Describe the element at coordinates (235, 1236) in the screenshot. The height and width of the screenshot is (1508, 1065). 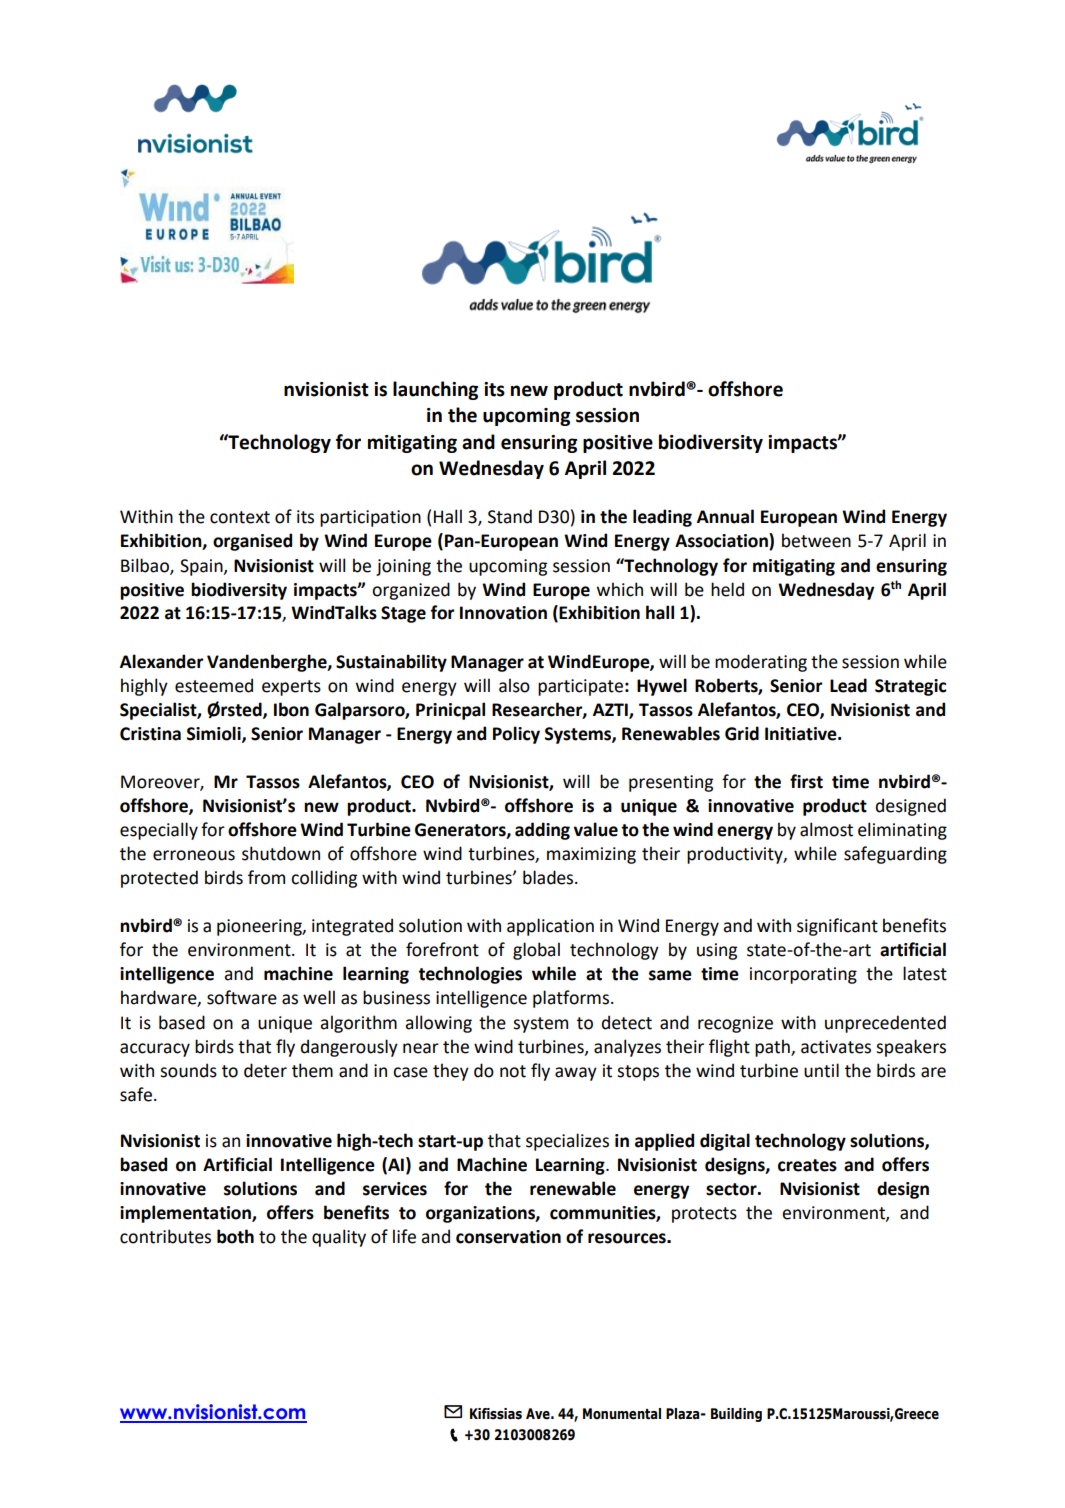
I see `both` at that location.
